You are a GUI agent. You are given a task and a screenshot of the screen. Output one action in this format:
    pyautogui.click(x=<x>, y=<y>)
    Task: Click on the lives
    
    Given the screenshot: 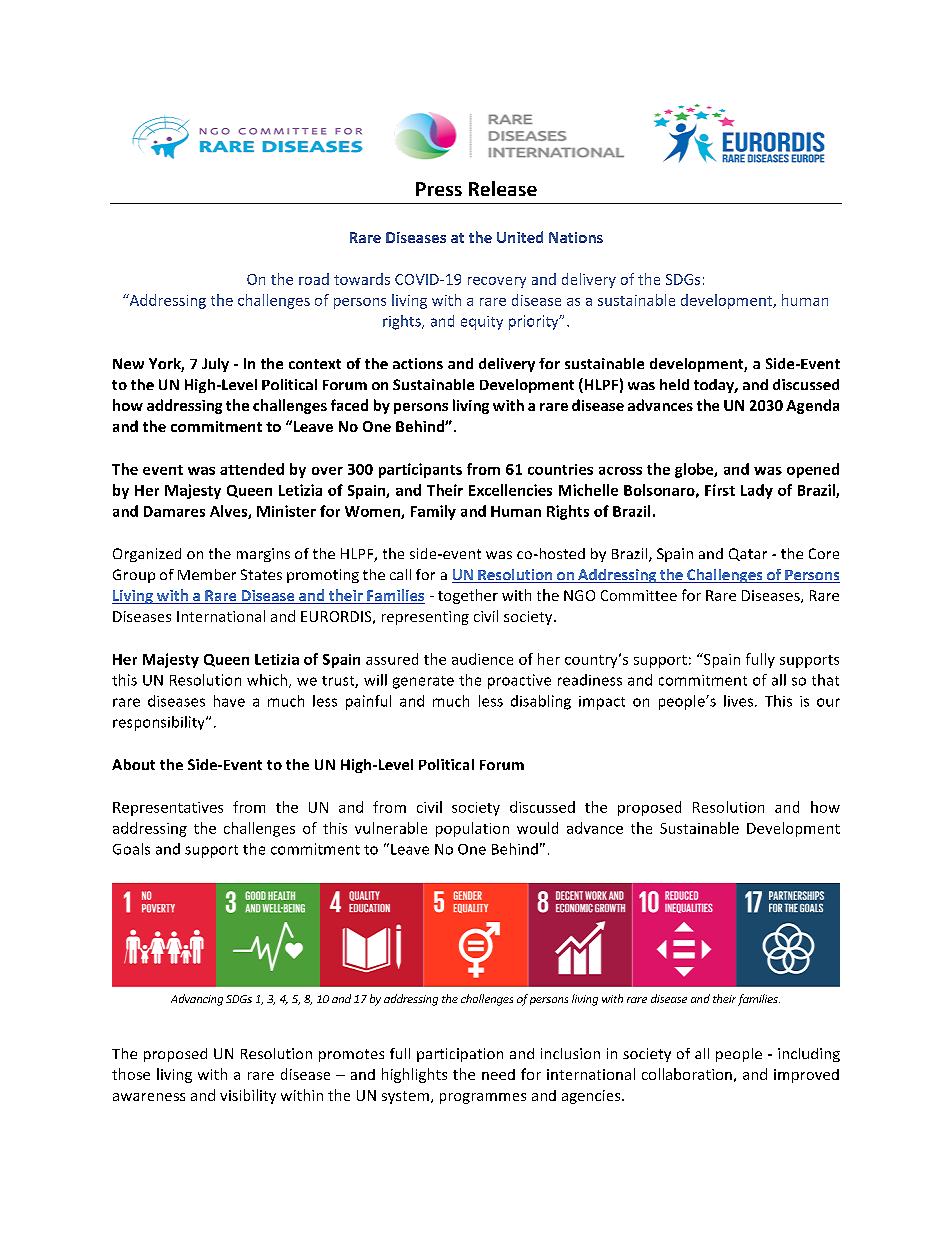 What is the action you would take?
    pyautogui.click(x=740, y=701)
